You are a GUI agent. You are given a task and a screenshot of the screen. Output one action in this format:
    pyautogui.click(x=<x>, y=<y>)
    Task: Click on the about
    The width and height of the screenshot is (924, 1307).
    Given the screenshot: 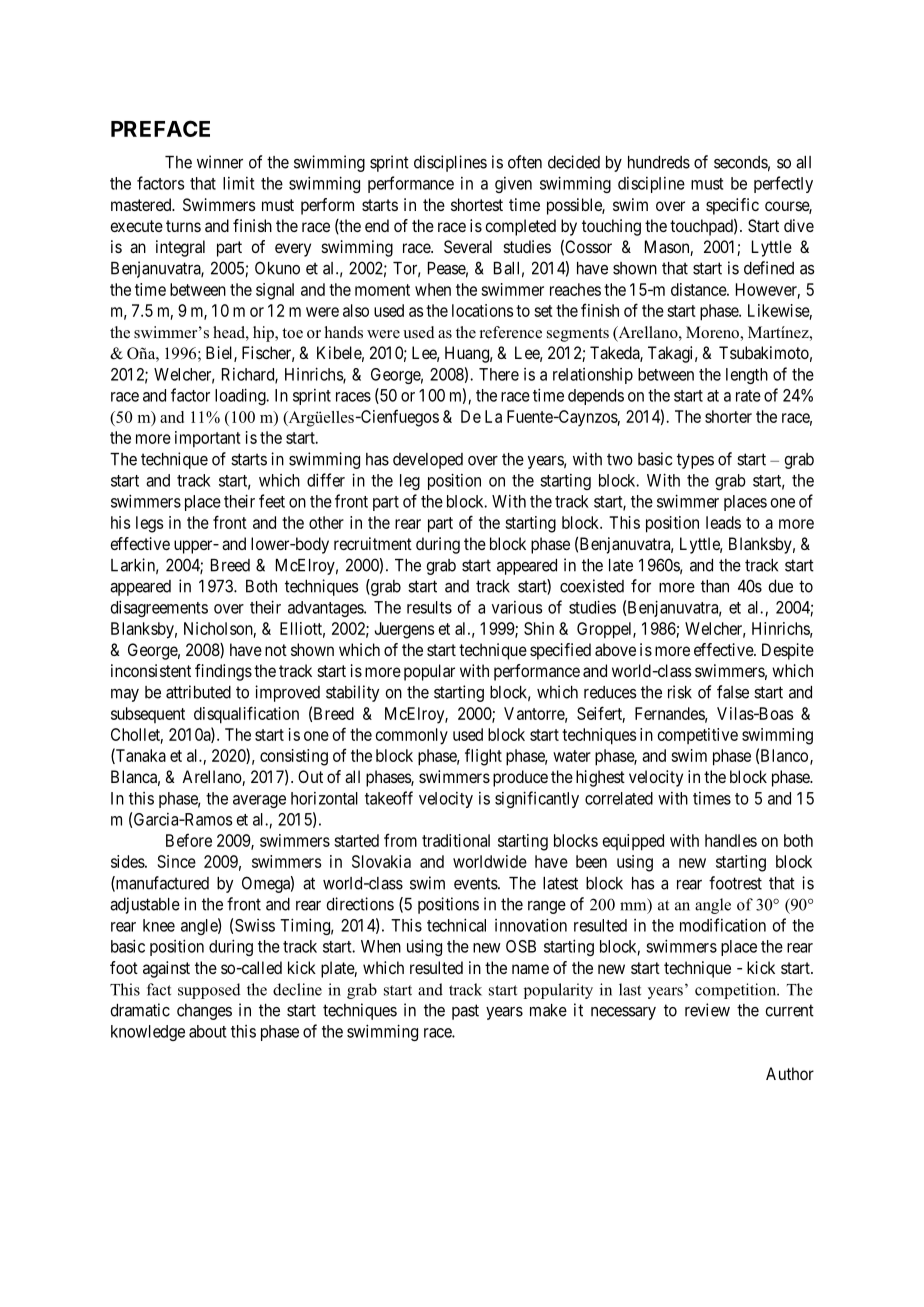 What is the action you would take?
    pyautogui.click(x=207, y=1031)
